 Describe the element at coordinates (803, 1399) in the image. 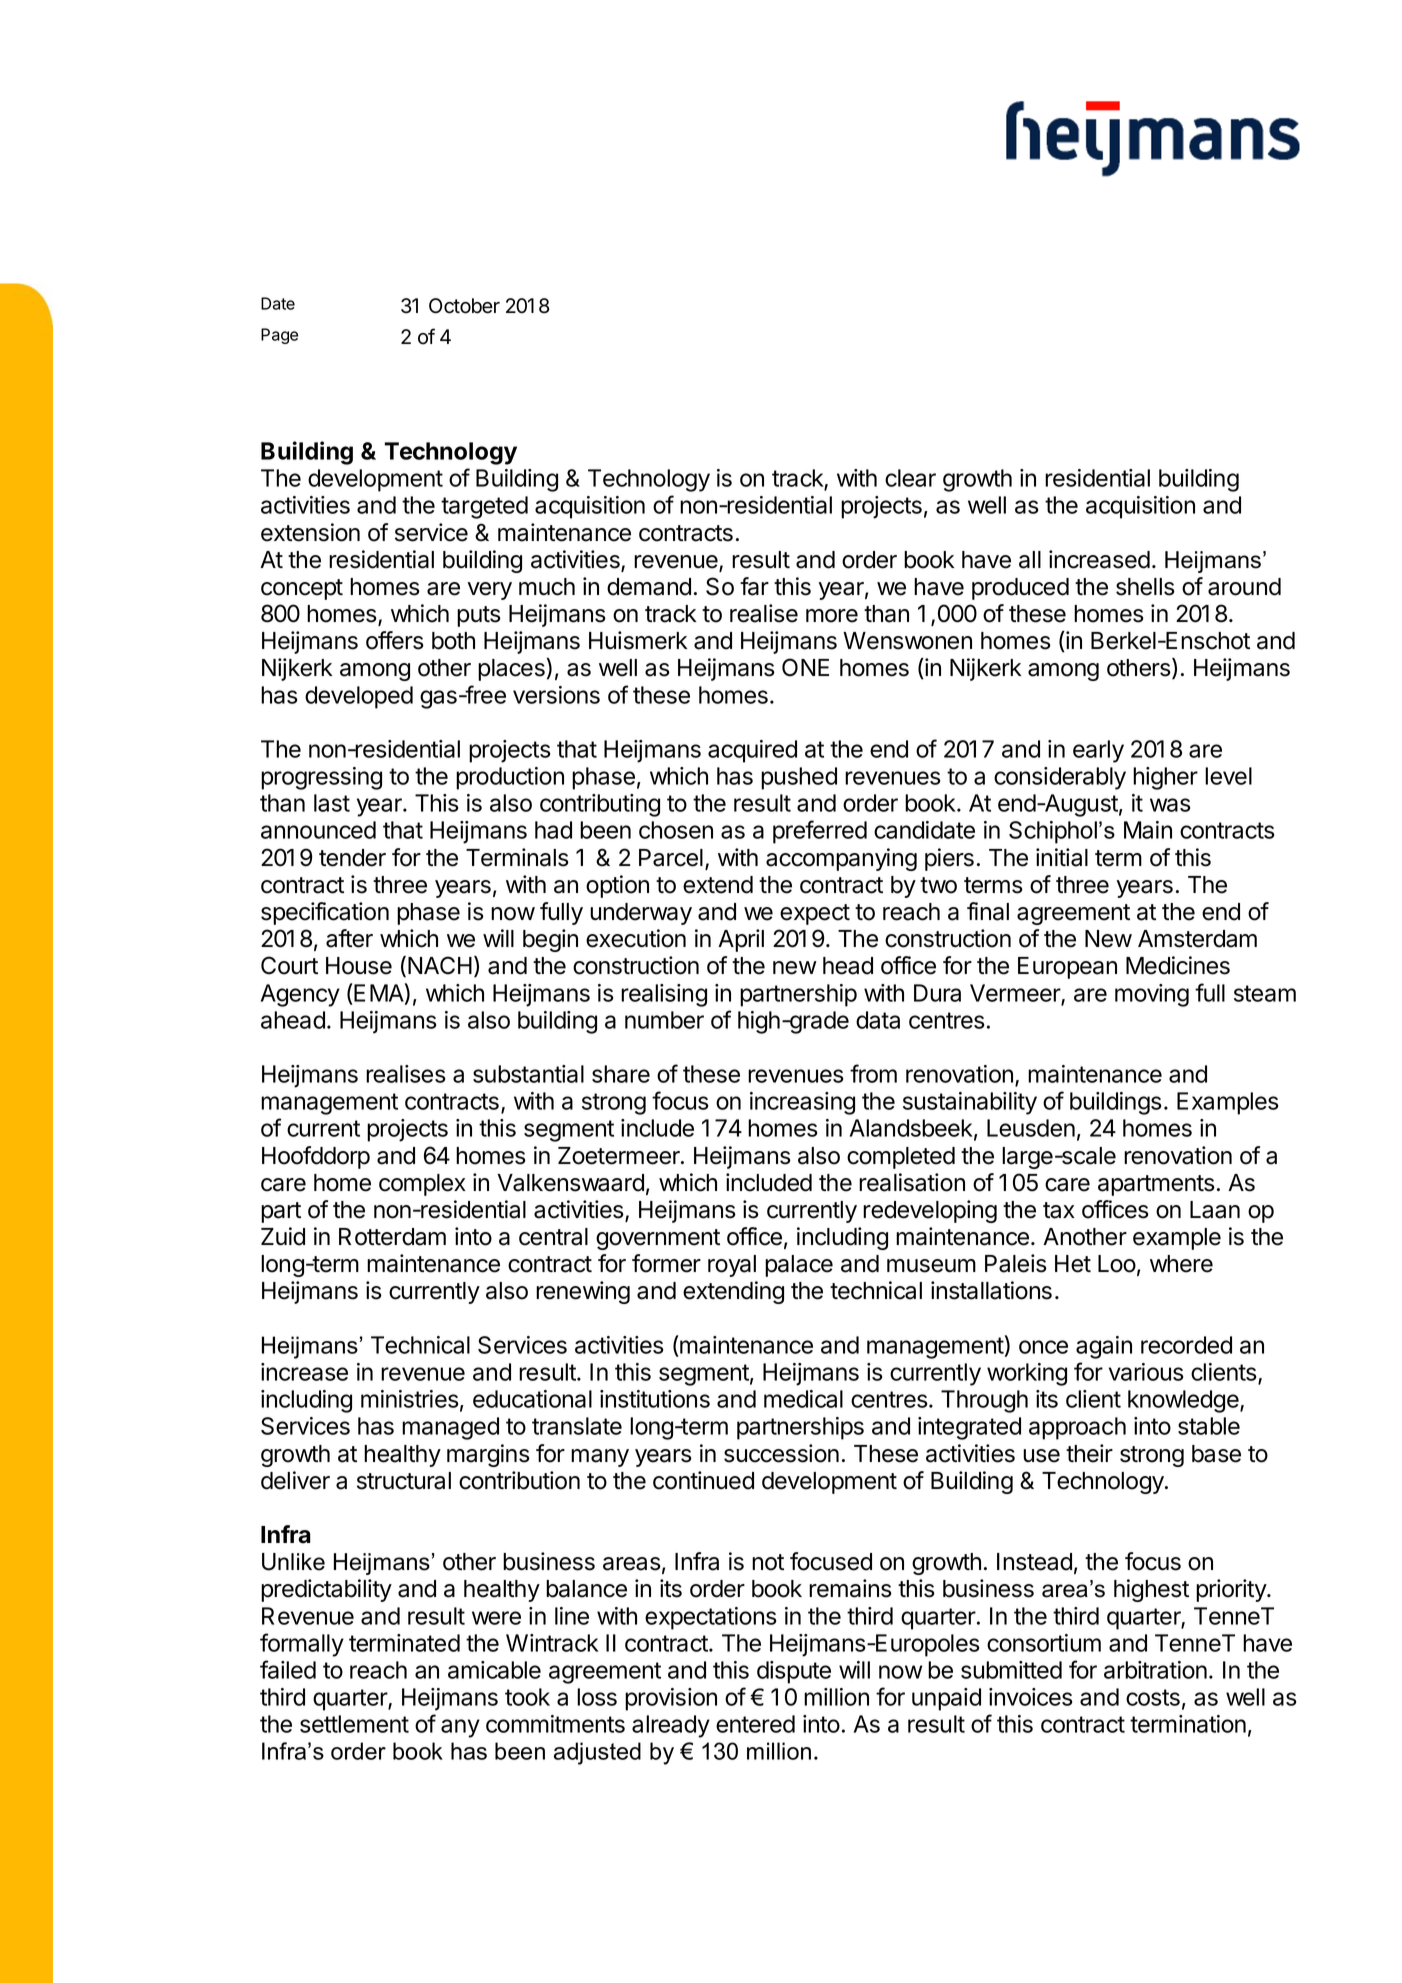

I see `medical` at that location.
